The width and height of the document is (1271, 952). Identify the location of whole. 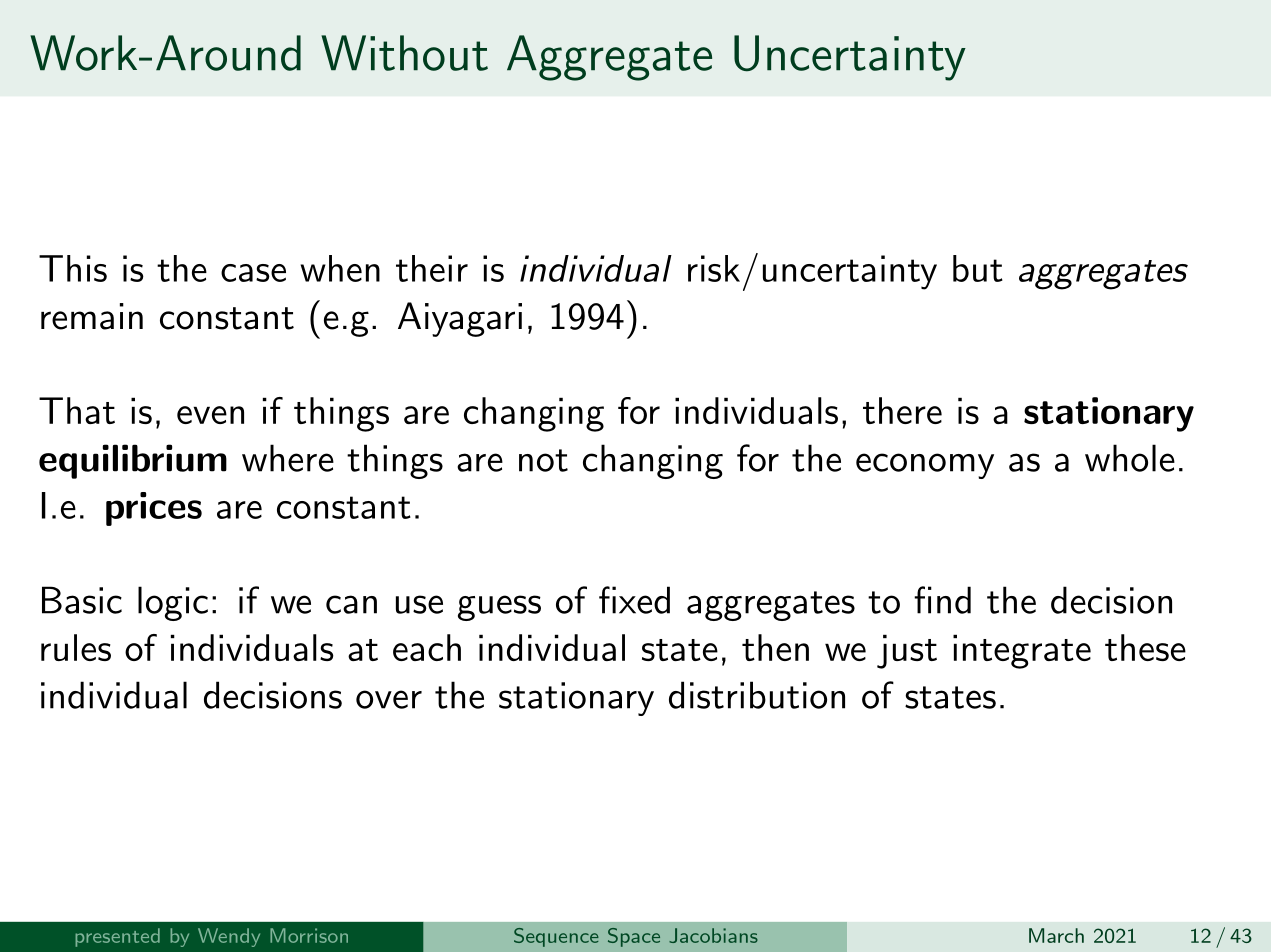
(1130, 458).
